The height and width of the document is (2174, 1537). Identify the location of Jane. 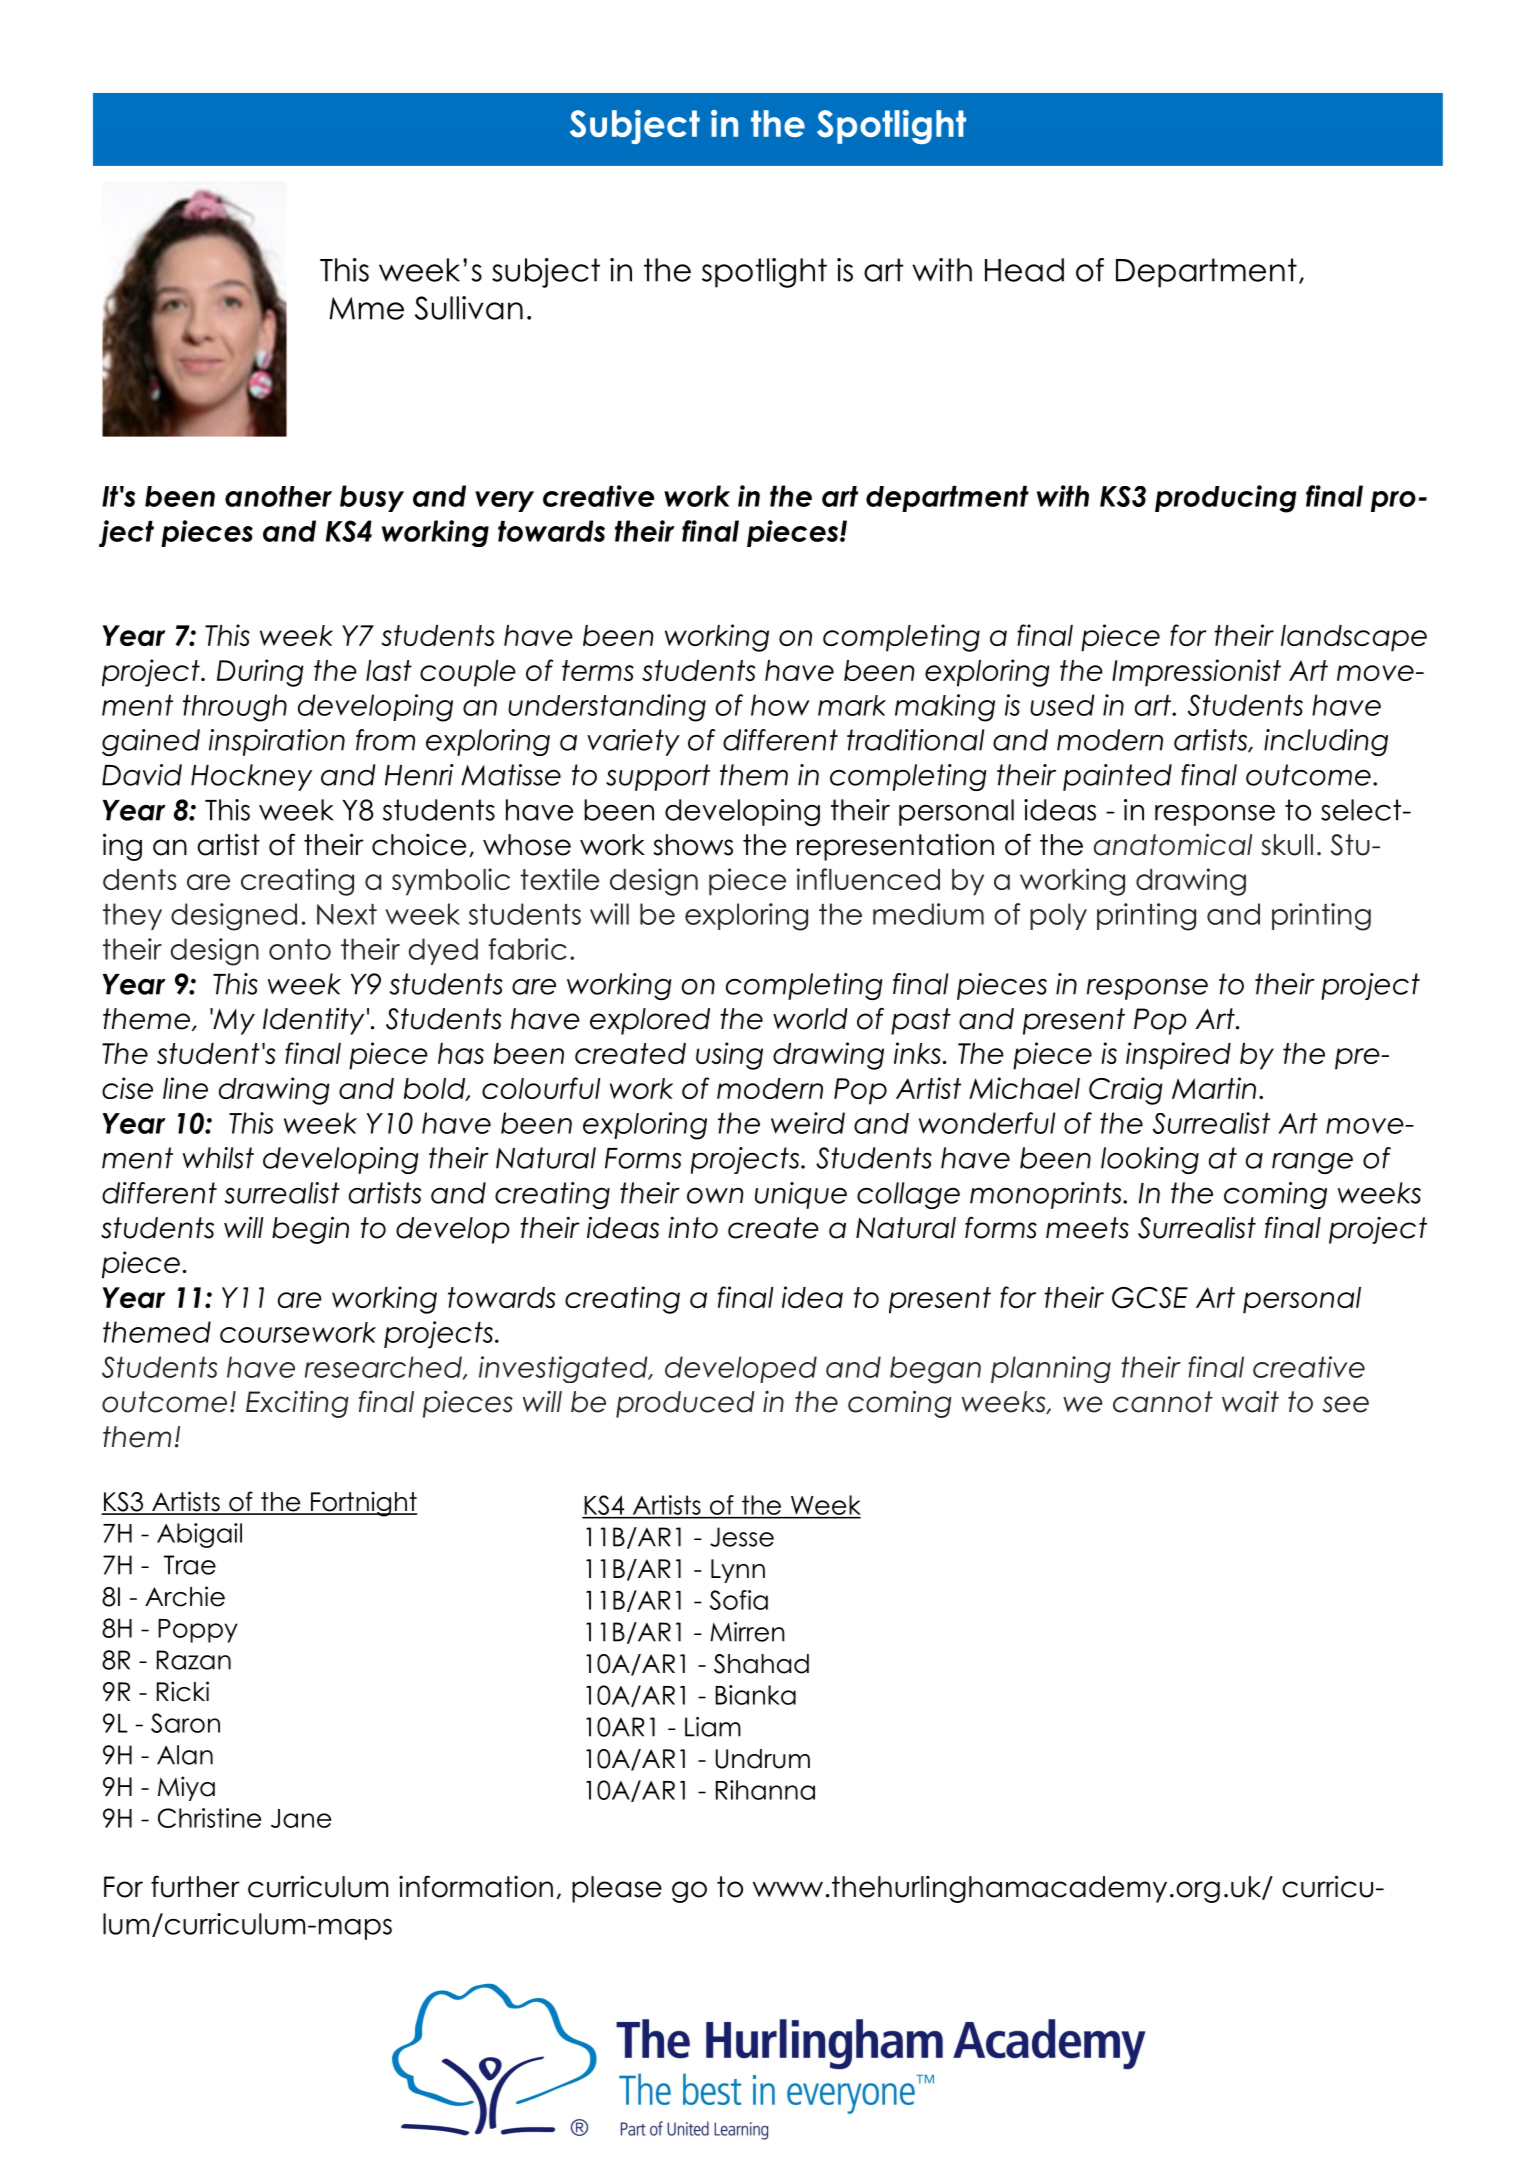
(301, 1818).
